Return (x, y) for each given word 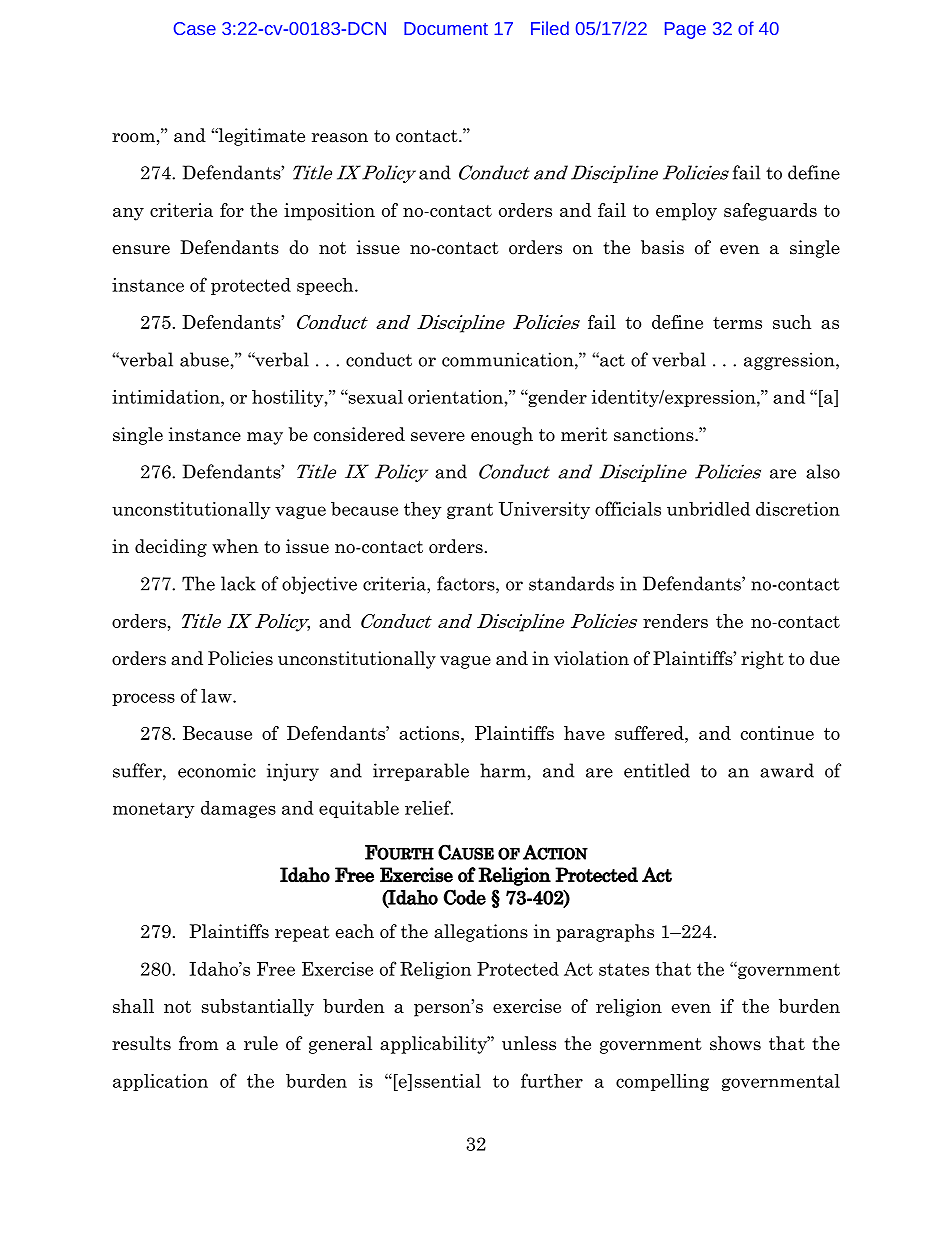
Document (446, 28)
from (198, 1043)
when (235, 546)
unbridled (708, 509)
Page (685, 30)
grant (470, 511)
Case (195, 28)
